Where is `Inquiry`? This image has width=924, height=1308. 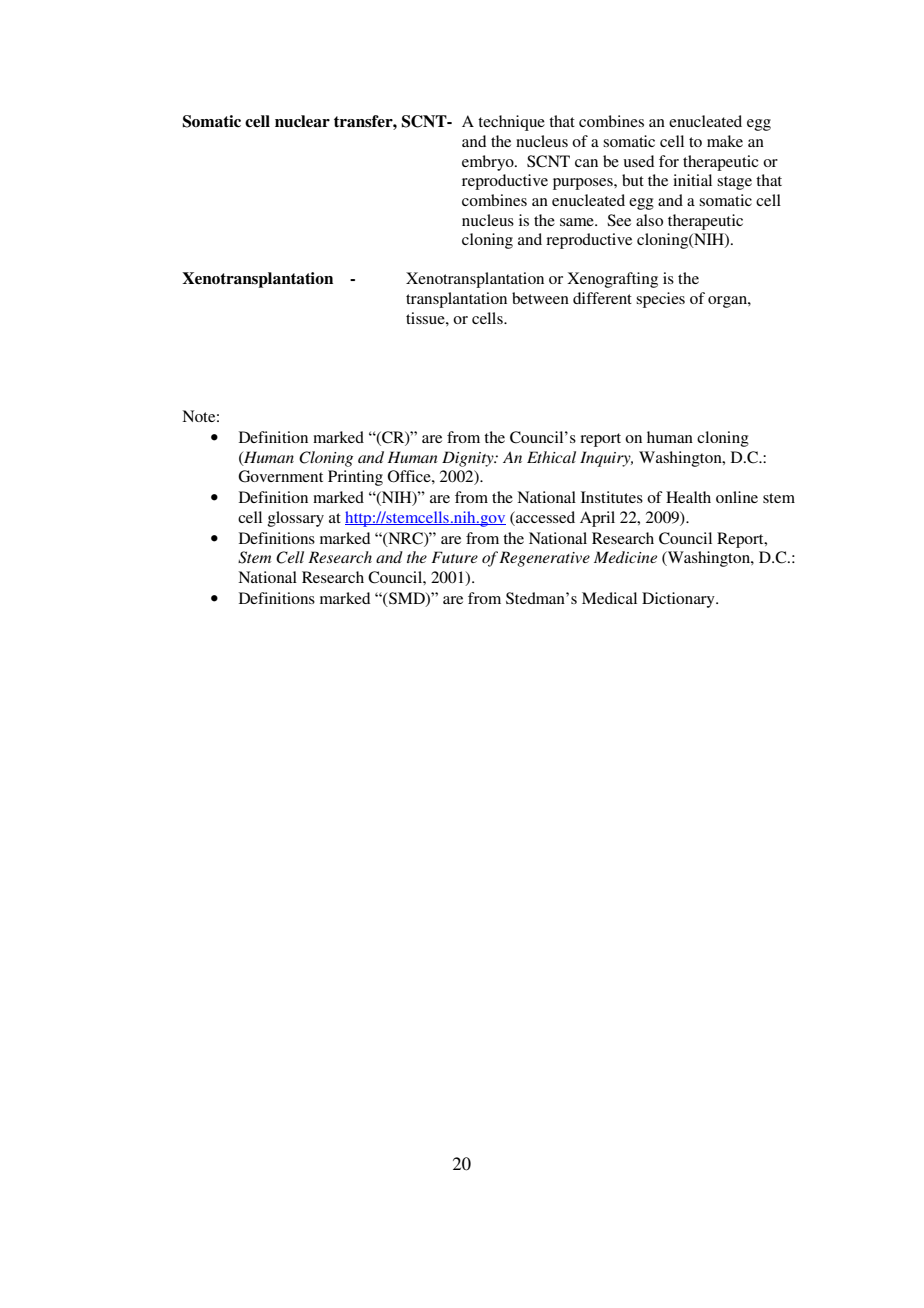 Inquiry is located at coordinates (606, 459).
